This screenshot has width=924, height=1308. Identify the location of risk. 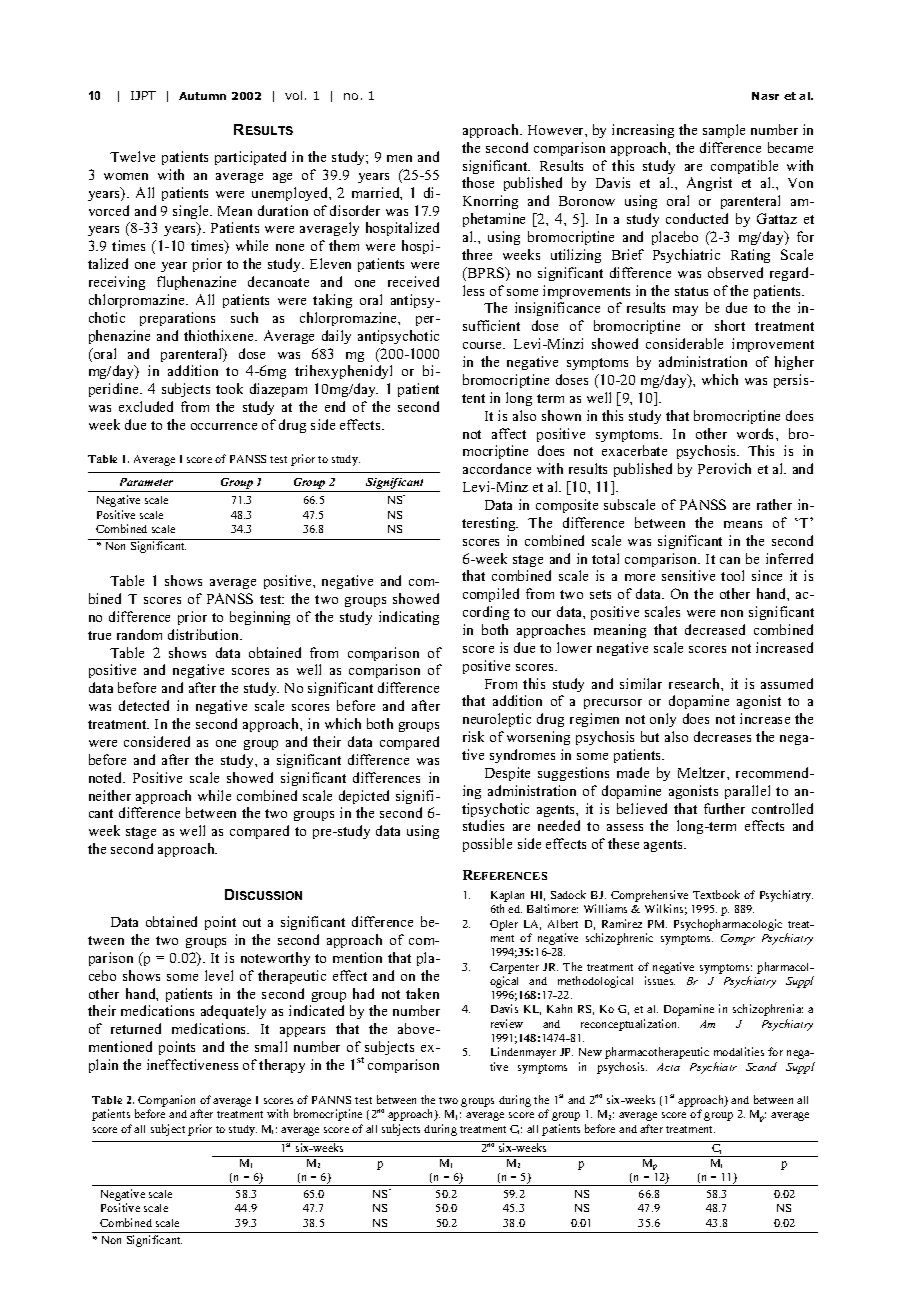
(473, 736).
